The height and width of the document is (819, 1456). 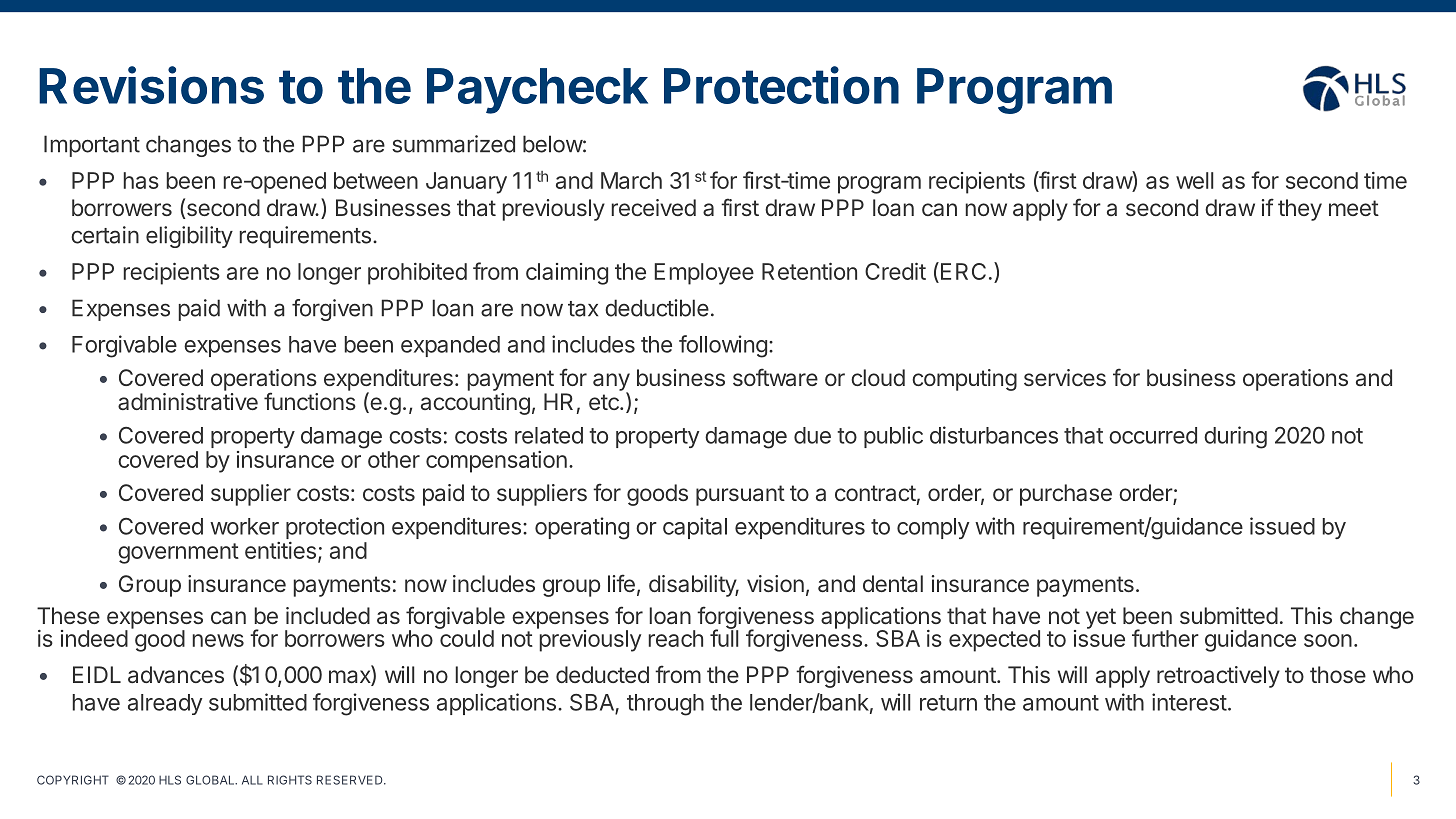 What do you see at coordinates (537, 91) in the document?
I see `Paycheck` at bounding box center [537, 91].
